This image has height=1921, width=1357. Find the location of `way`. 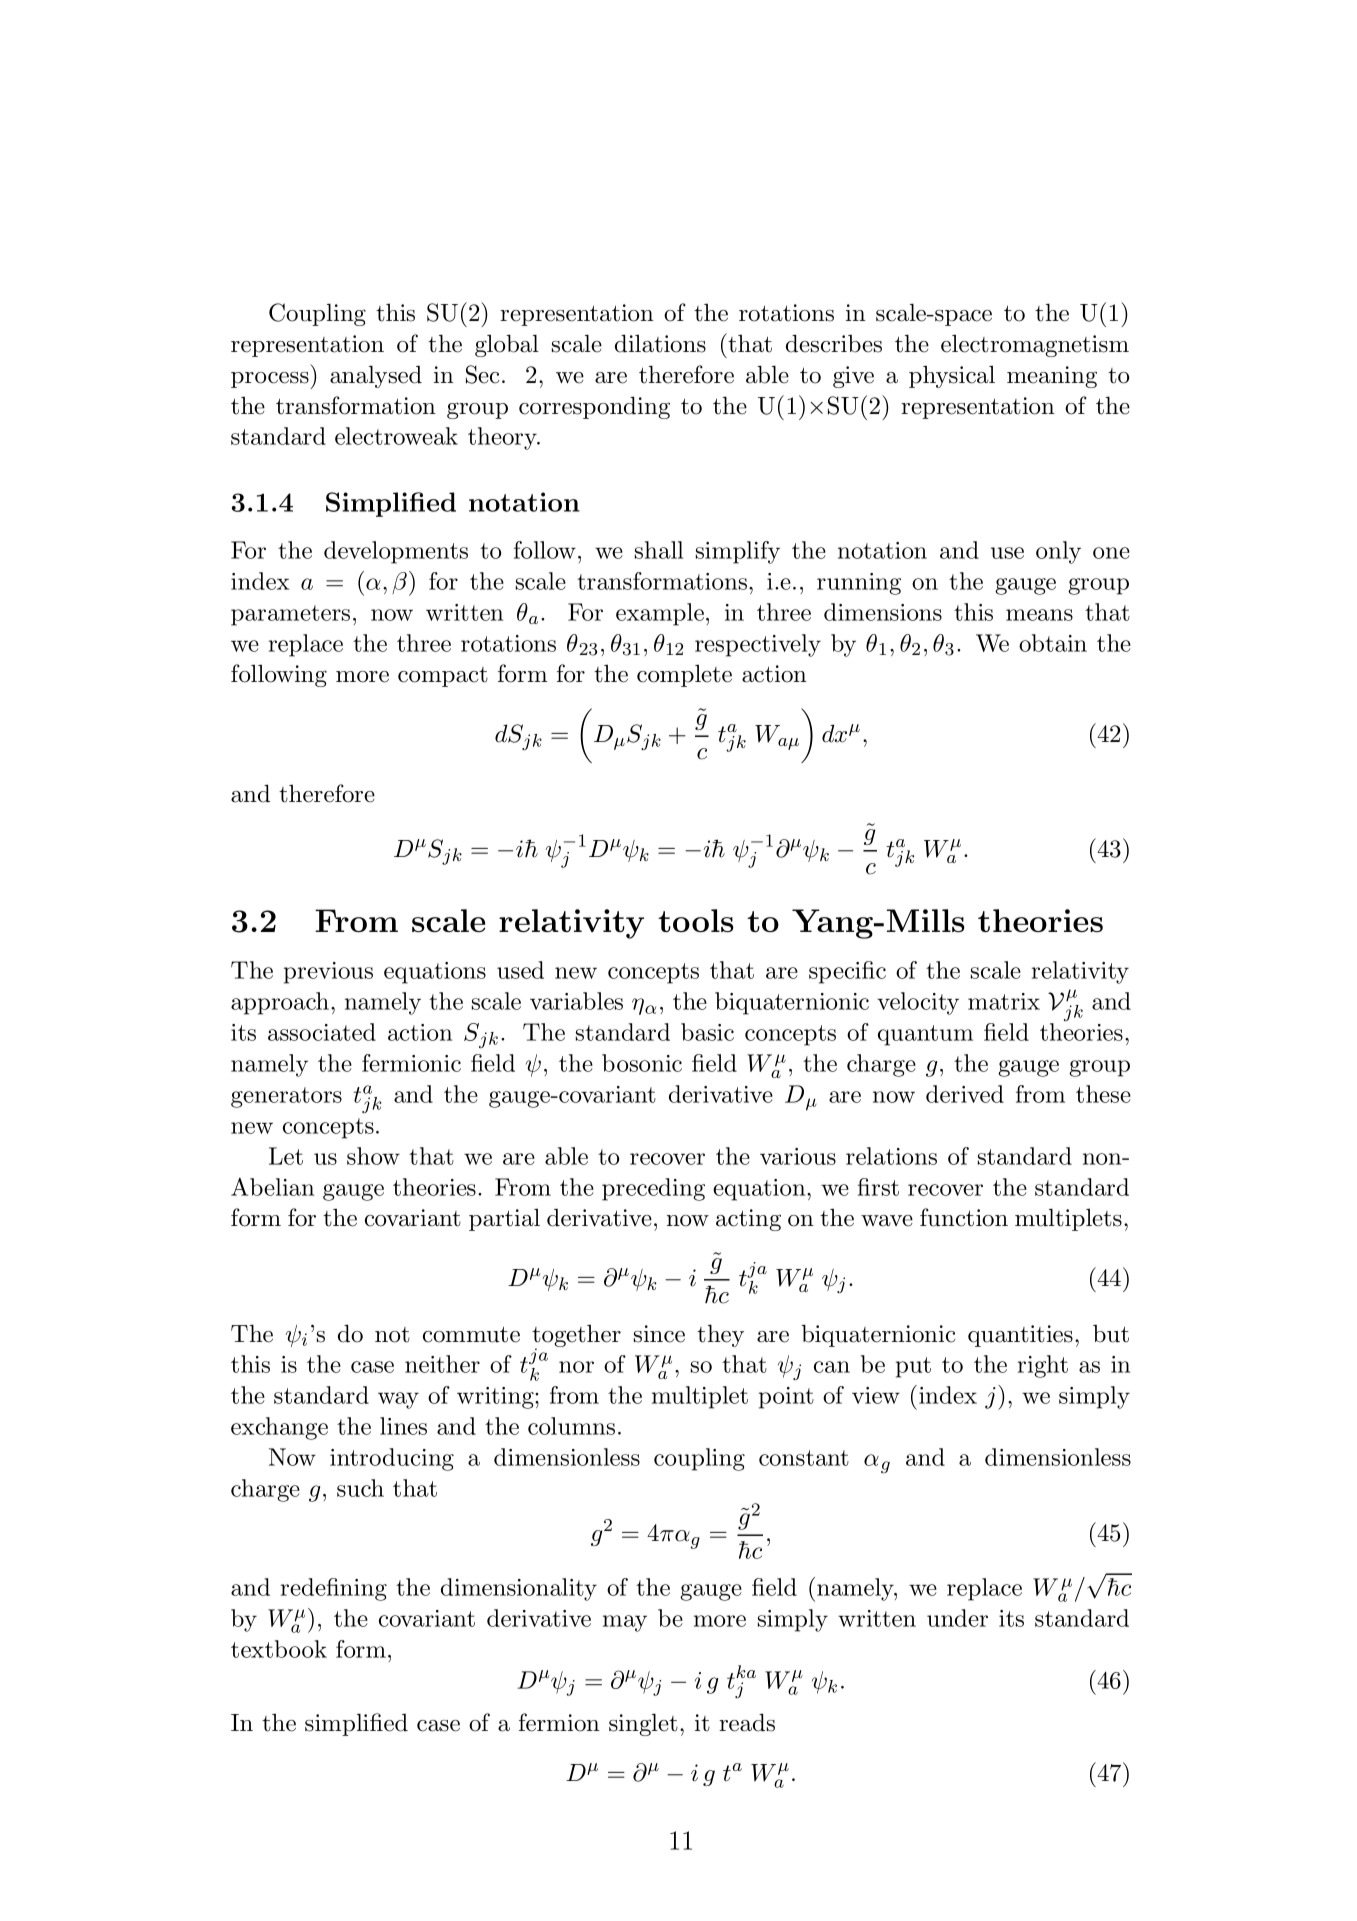

way is located at coordinates (398, 1400).
